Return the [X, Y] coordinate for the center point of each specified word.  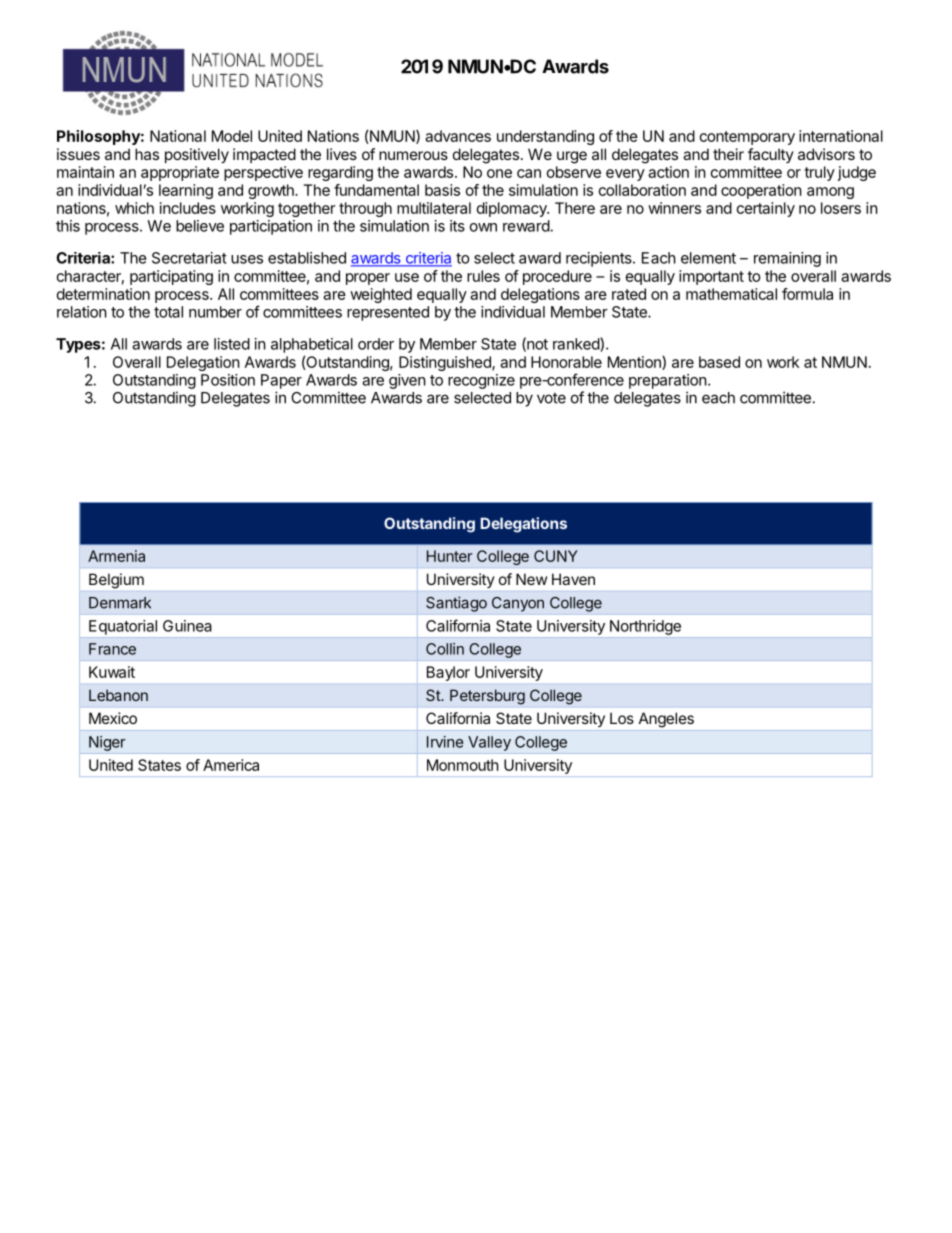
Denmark [120, 603]
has [147, 154]
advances [458, 136]
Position [228, 380]
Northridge [645, 627]
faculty [771, 155]
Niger [107, 743]
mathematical [731, 294]
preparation [668, 381]
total [168, 312]
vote [551, 398]
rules [483, 276]
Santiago [456, 604]
